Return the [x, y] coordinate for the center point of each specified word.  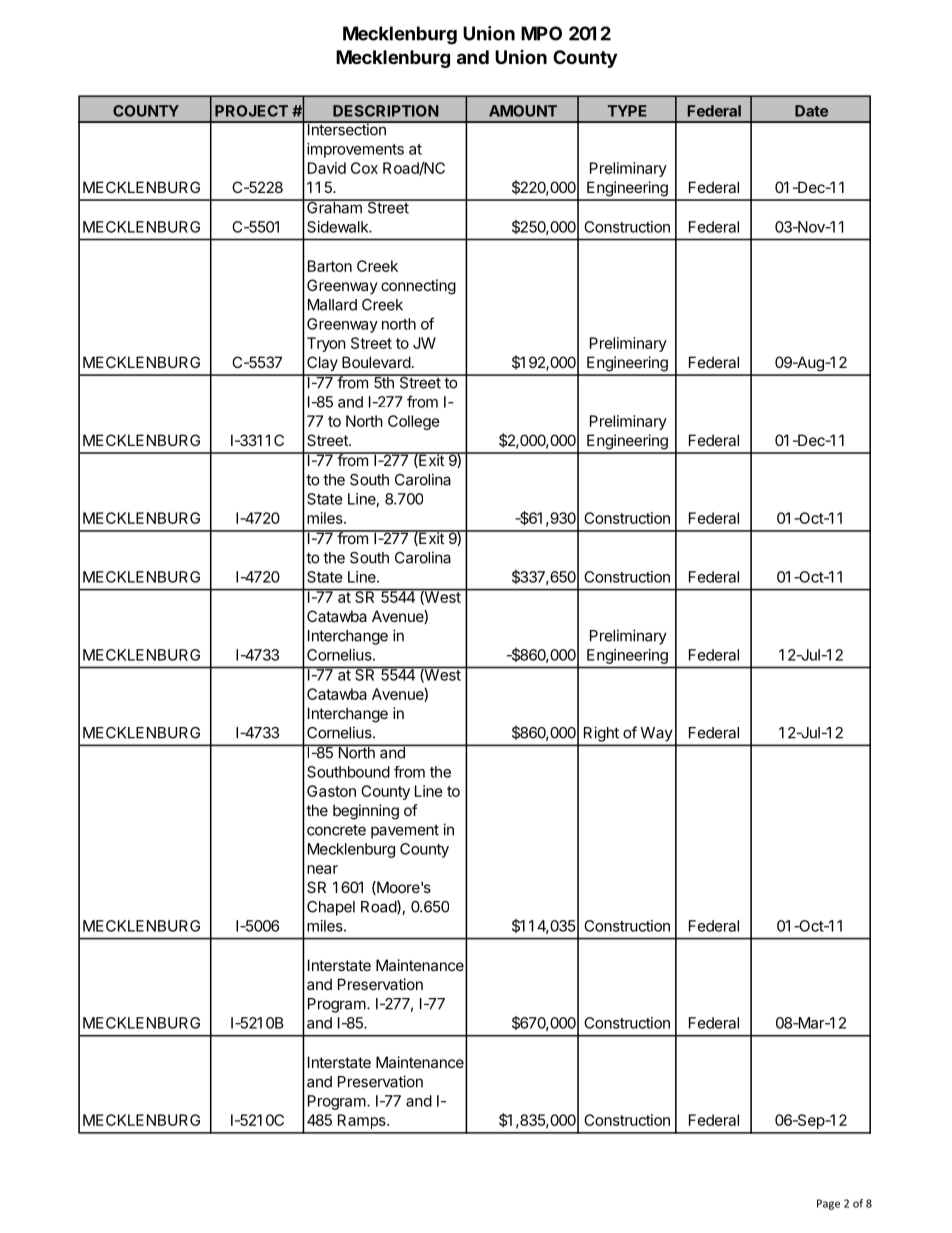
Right [601, 734]
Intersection [346, 129]
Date [811, 111]
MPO [541, 33]
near [322, 869]
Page [828, 1204]
